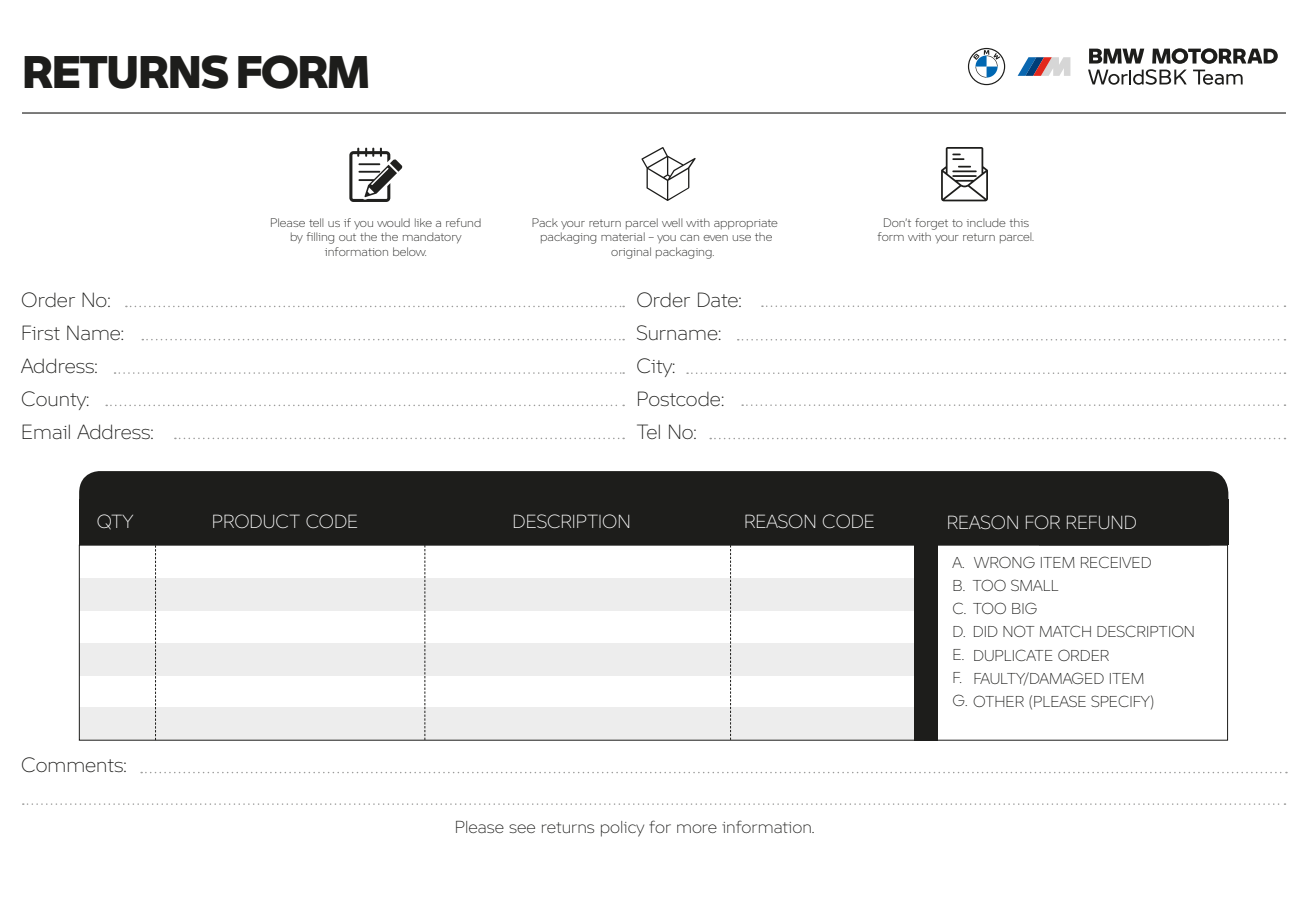 The height and width of the image is (924, 1308). Describe the element at coordinates (320, 238) in the image. I see `filling` at that location.
